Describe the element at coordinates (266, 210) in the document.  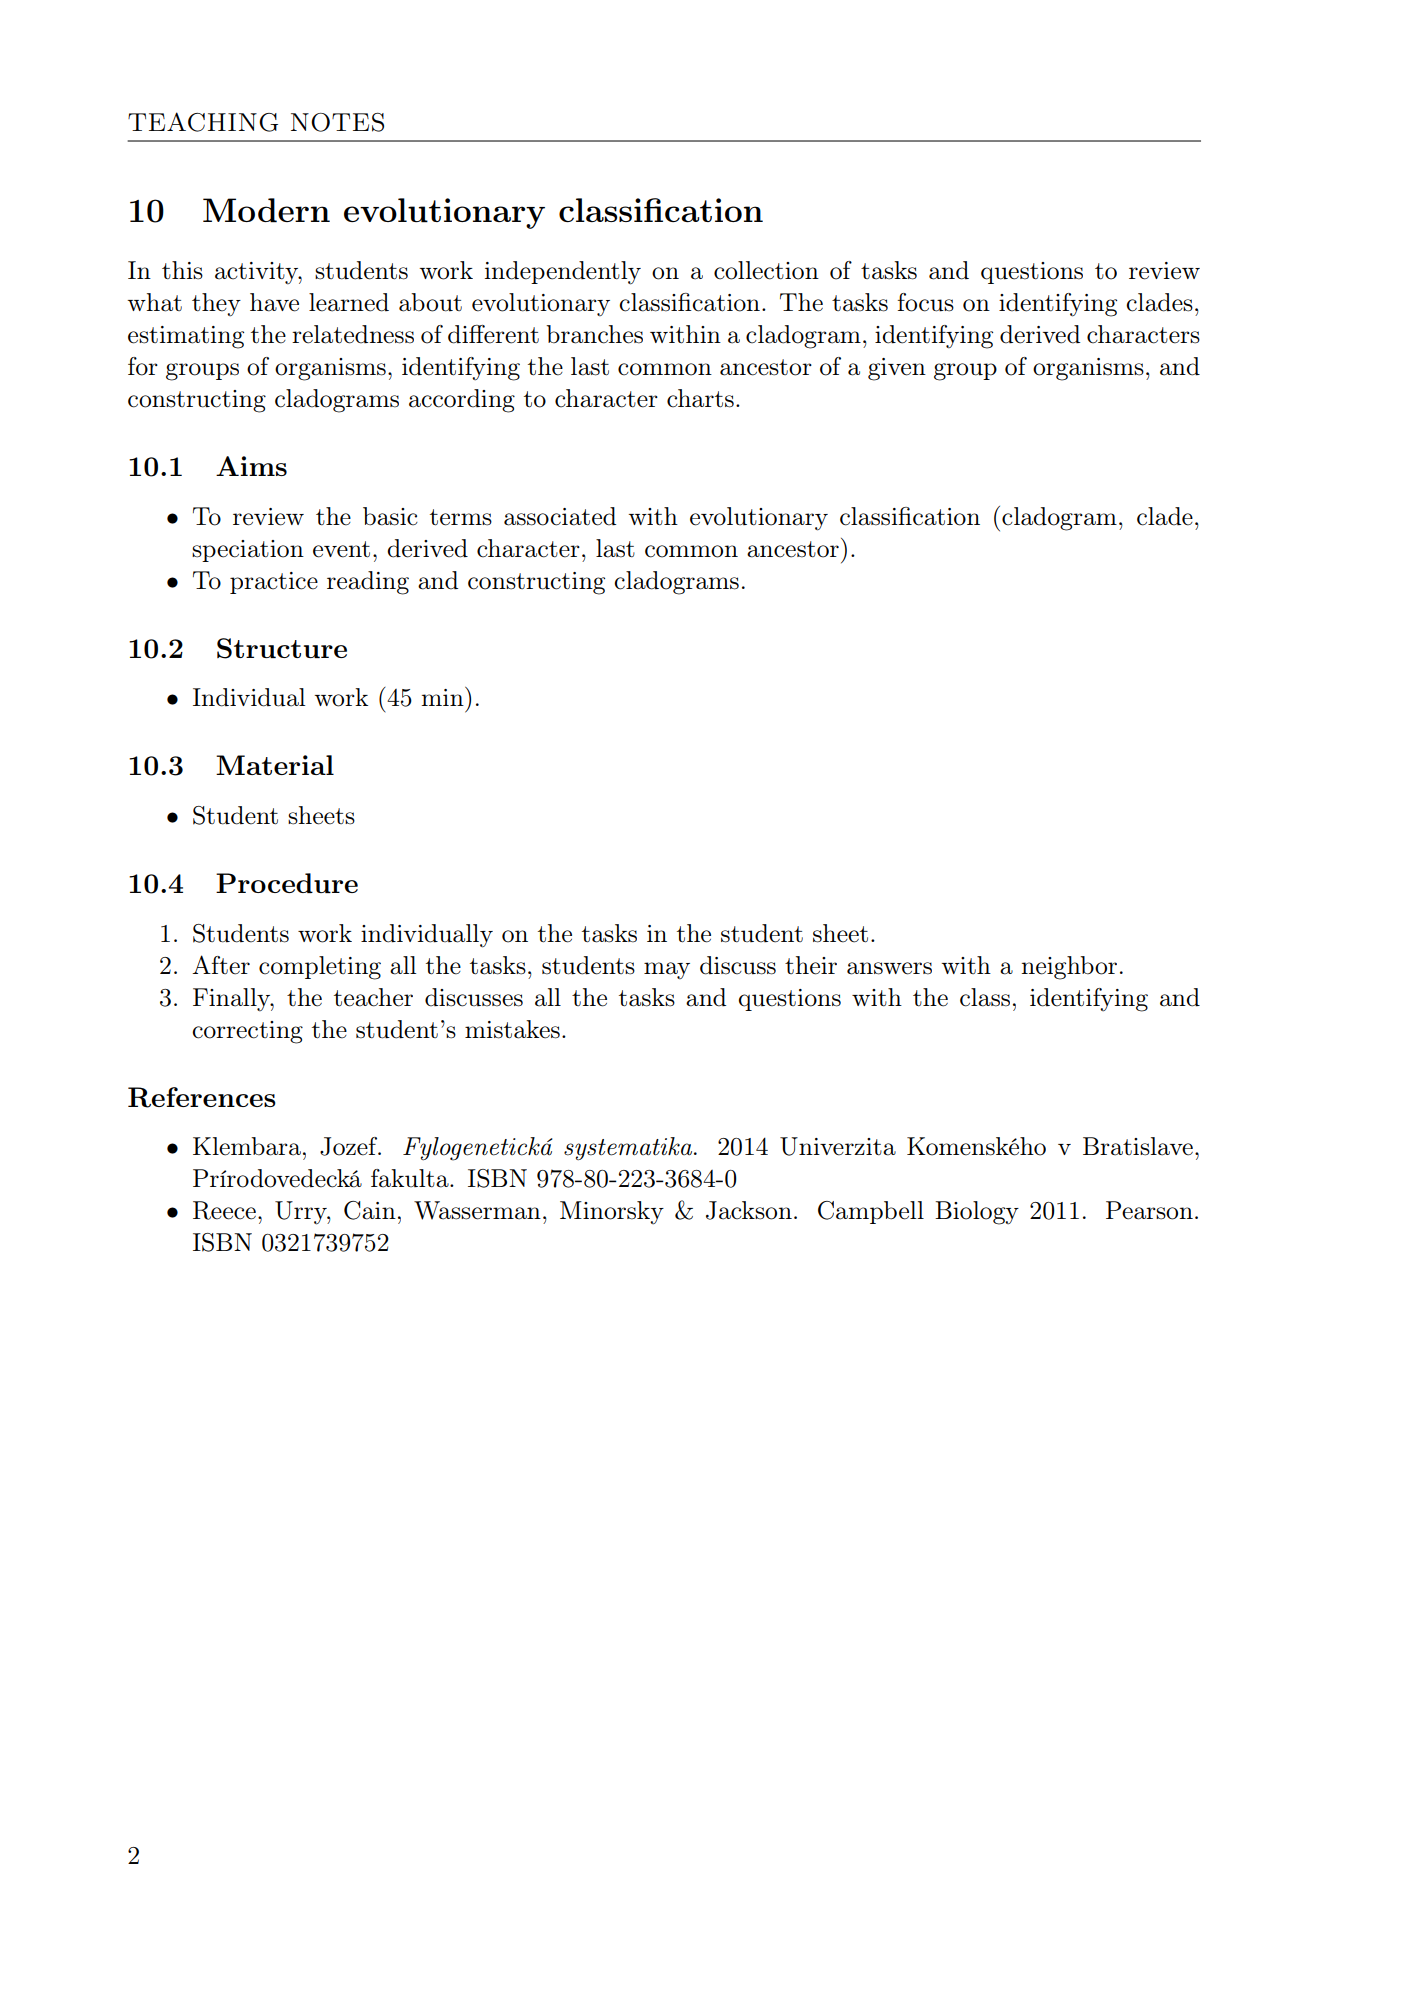
I see `Modern` at that location.
